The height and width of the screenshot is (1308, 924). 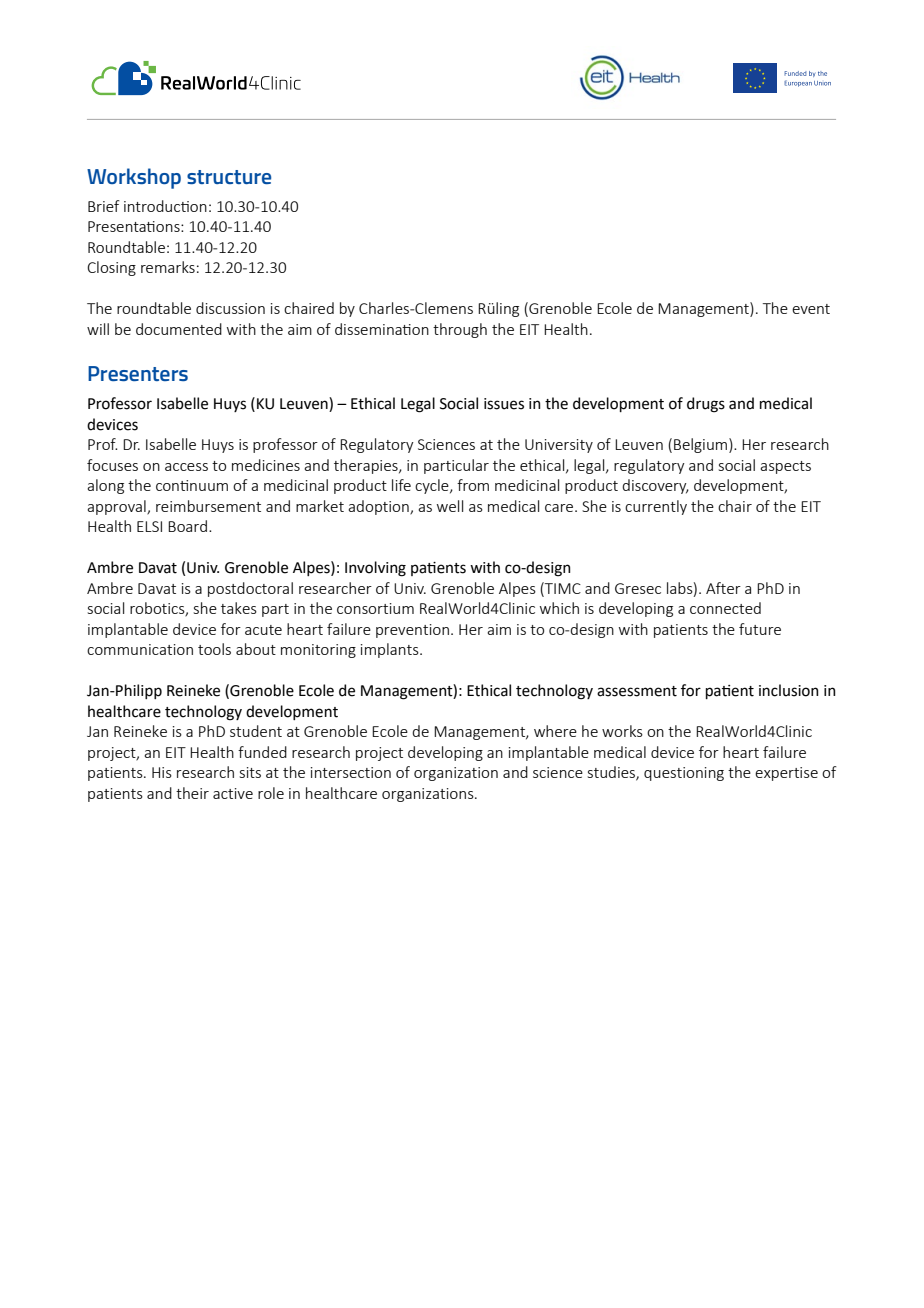 What do you see at coordinates (433, 486) in the screenshot?
I see `cycle` at bounding box center [433, 486].
